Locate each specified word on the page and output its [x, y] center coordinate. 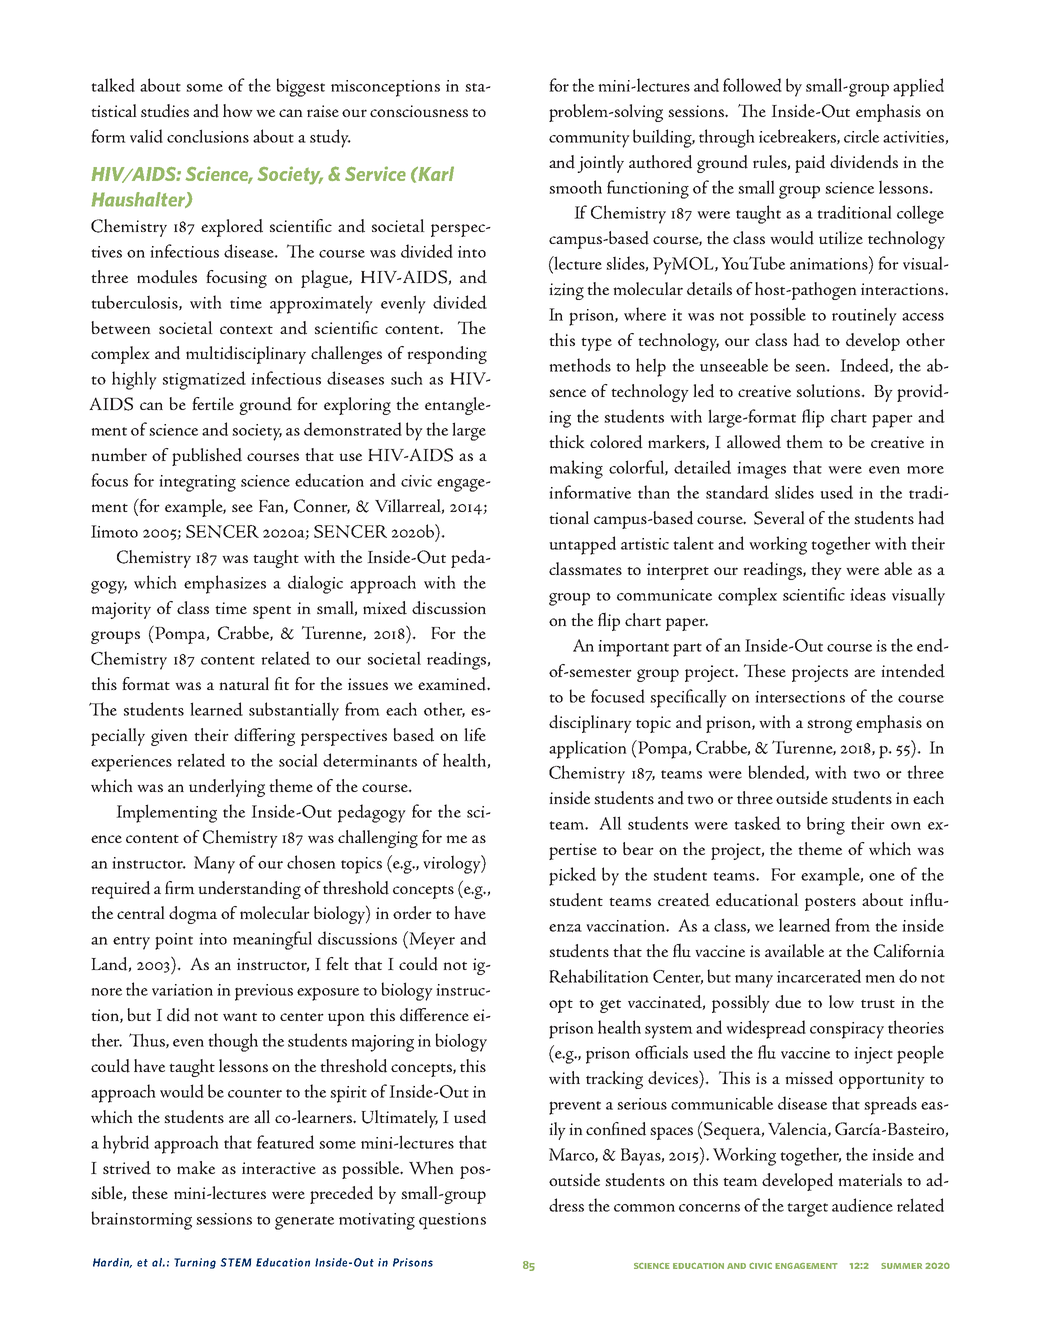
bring [826, 825]
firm [180, 887]
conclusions [208, 136]
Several [779, 518]
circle [861, 136]
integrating [197, 483]
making [576, 469]
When [431, 1167]
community [589, 139]
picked [572, 876]
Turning [195, 1263]
